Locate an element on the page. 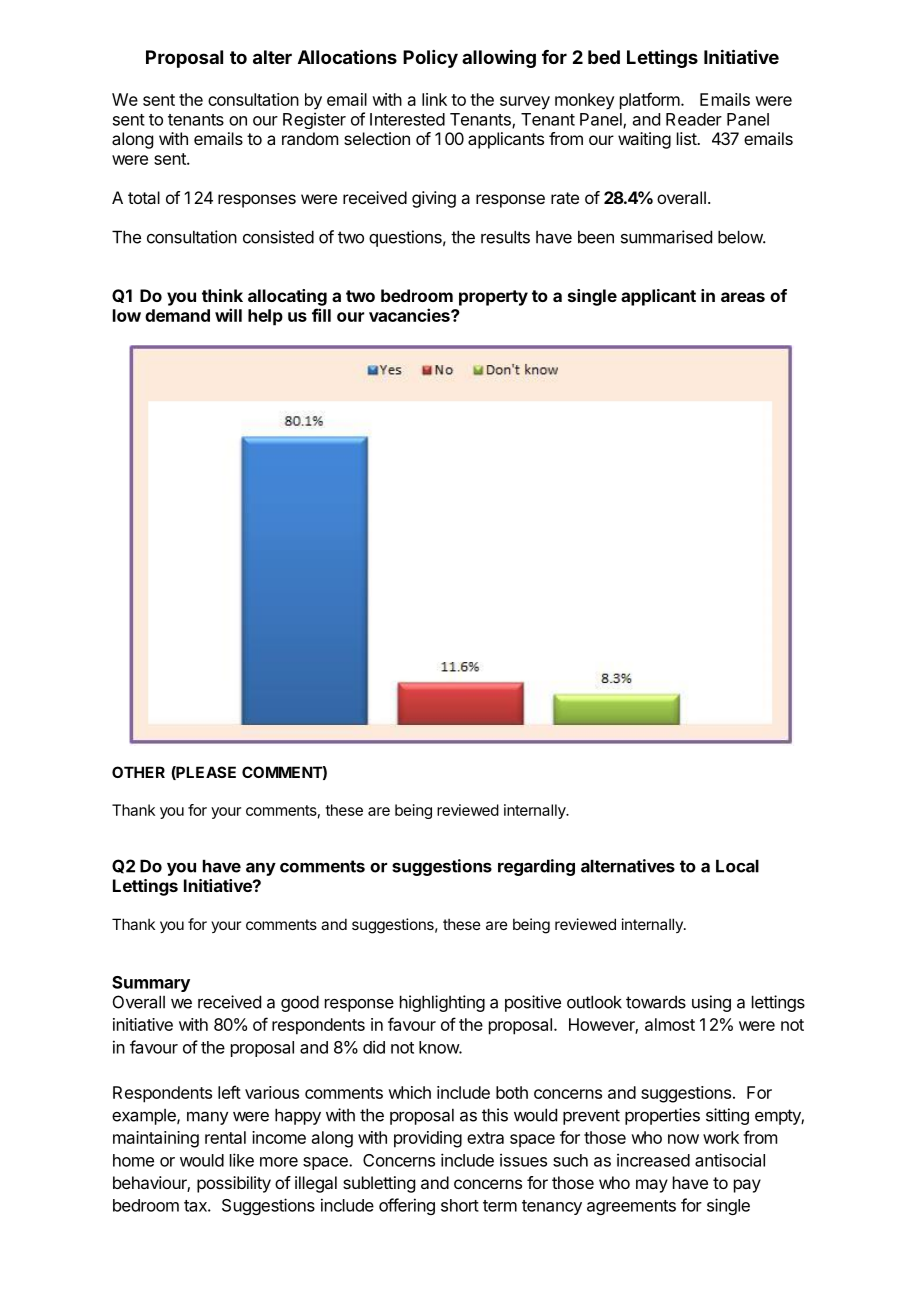  Local is located at coordinates (737, 866).
